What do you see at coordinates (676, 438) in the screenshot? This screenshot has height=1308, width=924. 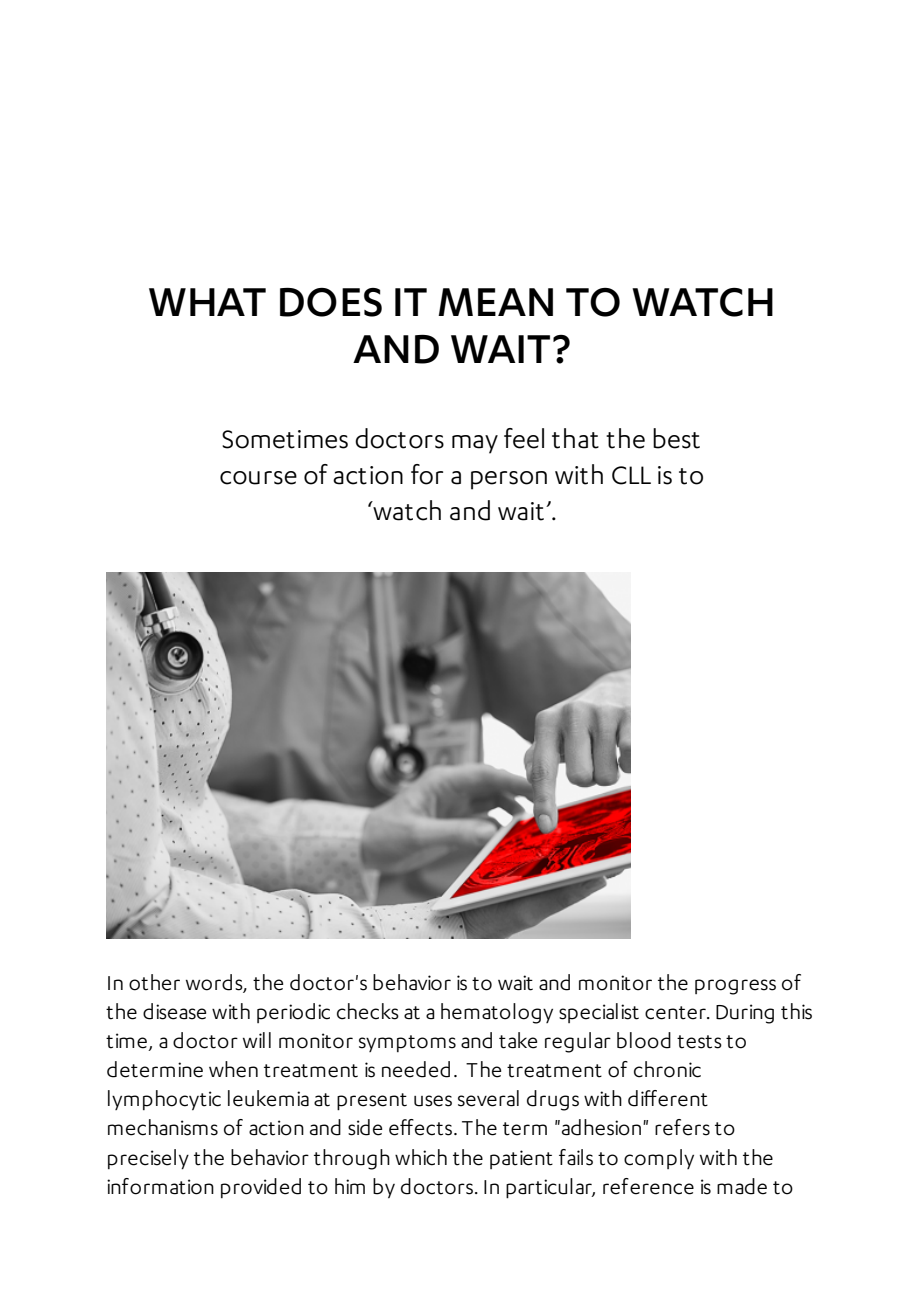 I see `best` at bounding box center [676, 438].
